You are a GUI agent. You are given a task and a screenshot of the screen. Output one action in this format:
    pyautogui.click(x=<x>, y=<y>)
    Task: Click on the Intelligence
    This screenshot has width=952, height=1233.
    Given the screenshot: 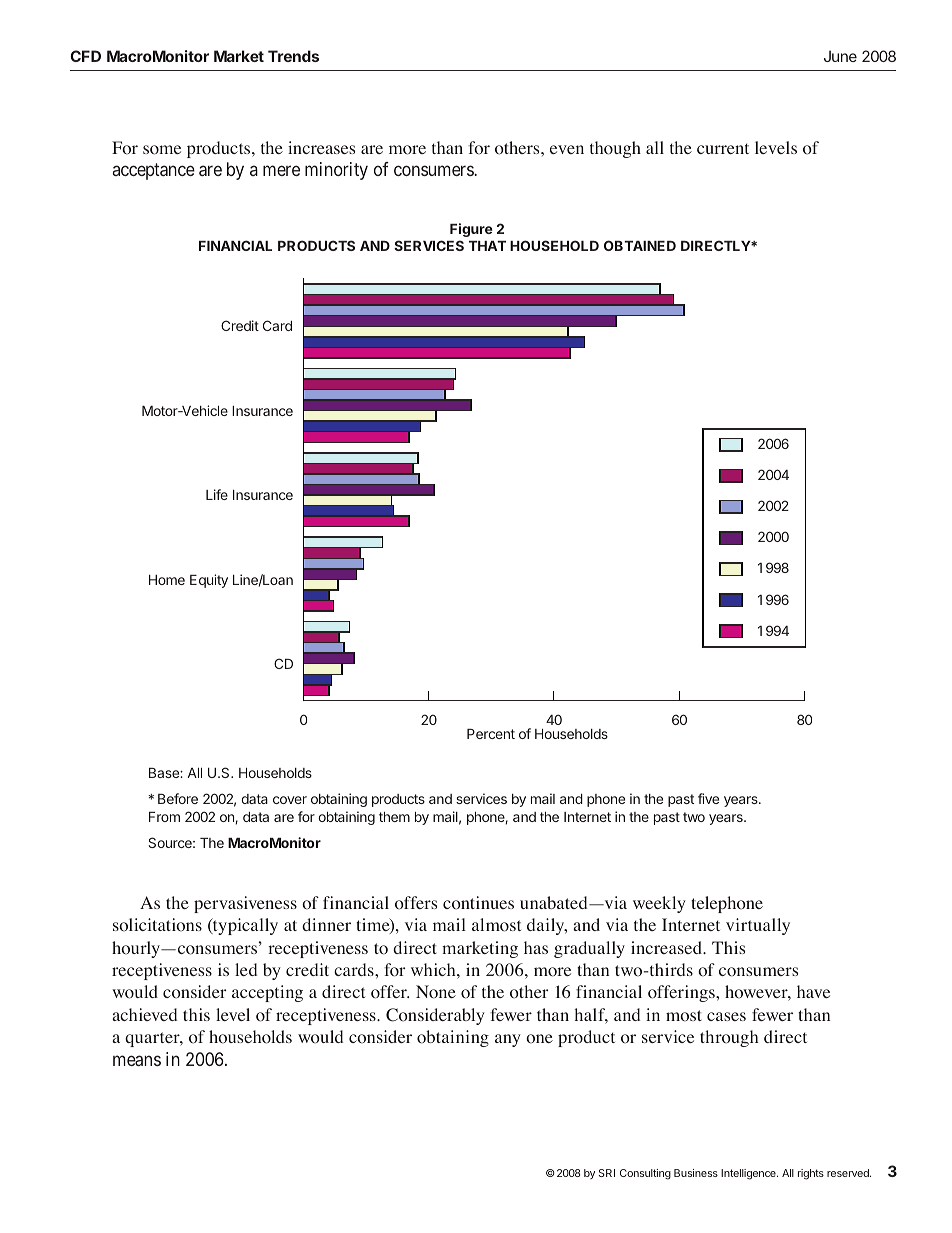 What is the action you would take?
    pyautogui.click(x=749, y=1174)
